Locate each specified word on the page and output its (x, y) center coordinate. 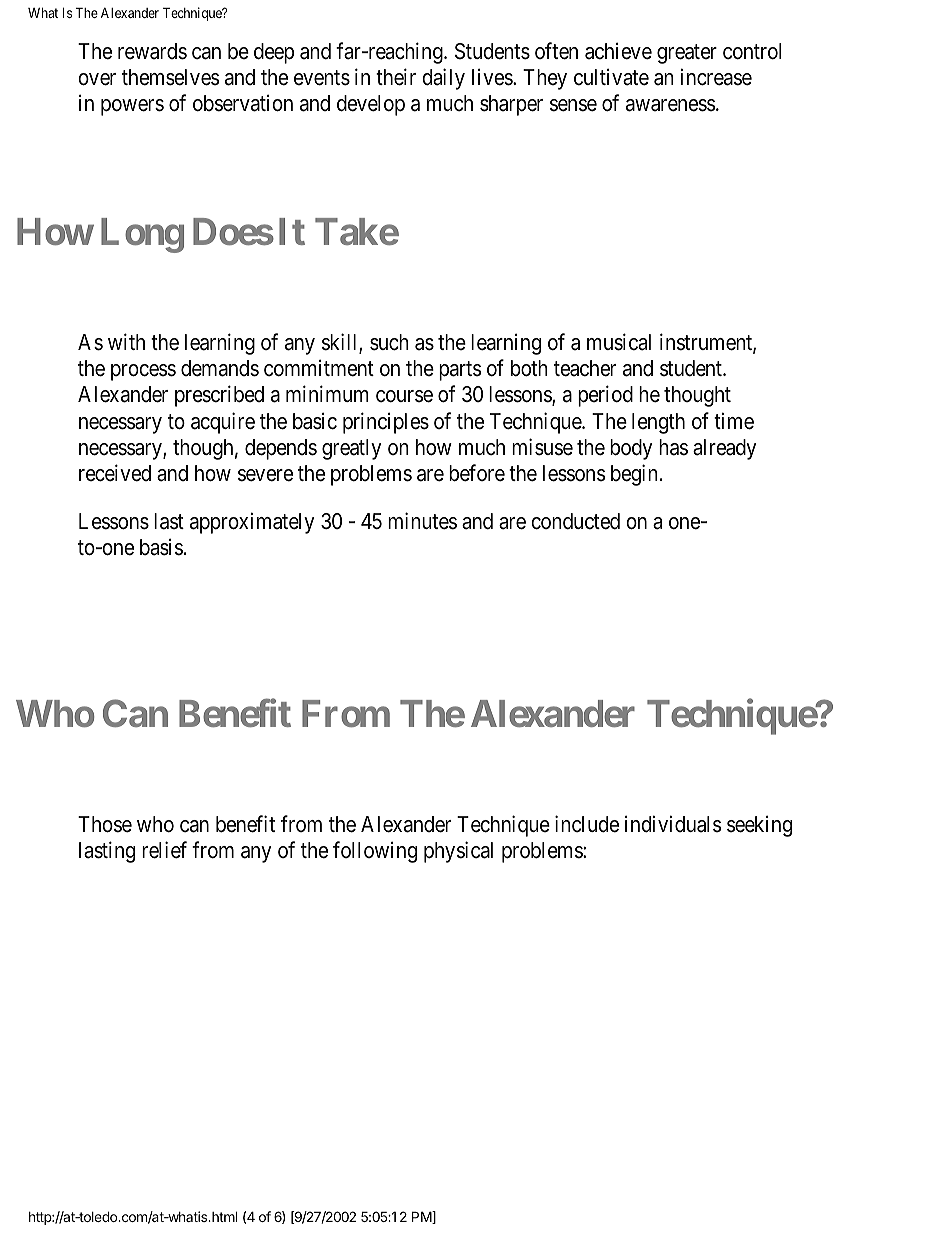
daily (443, 79)
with (126, 341)
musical (619, 342)
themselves (171, 77)
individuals (673, 824)
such (389, 342)
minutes (422, 521)
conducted (575, 521)
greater (687, 54)
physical (458, 852)
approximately (252, 523)
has (673, 447)
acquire (223, 423)
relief (164, 850)
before (477, 473)
